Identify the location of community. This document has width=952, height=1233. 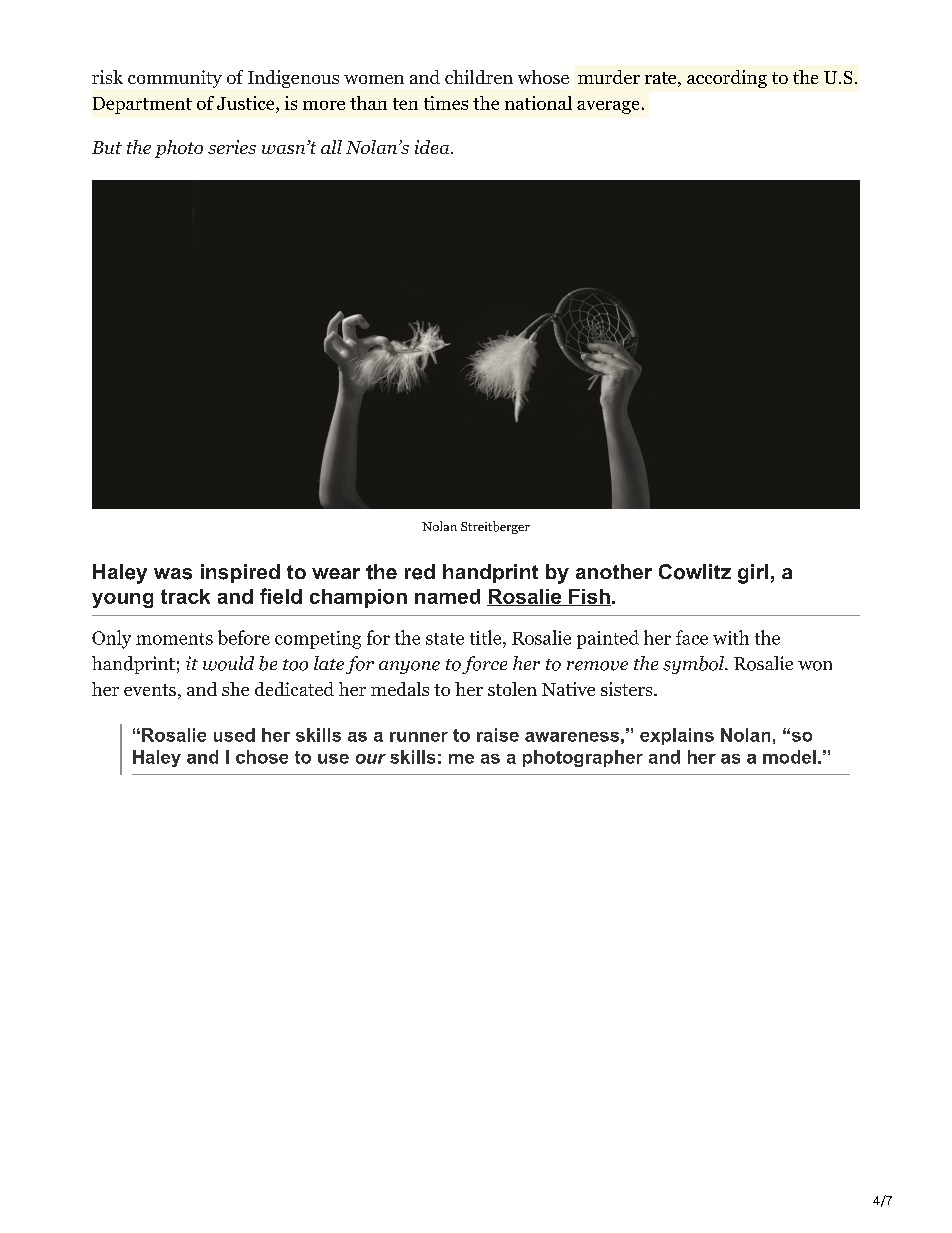
(175, 79).
